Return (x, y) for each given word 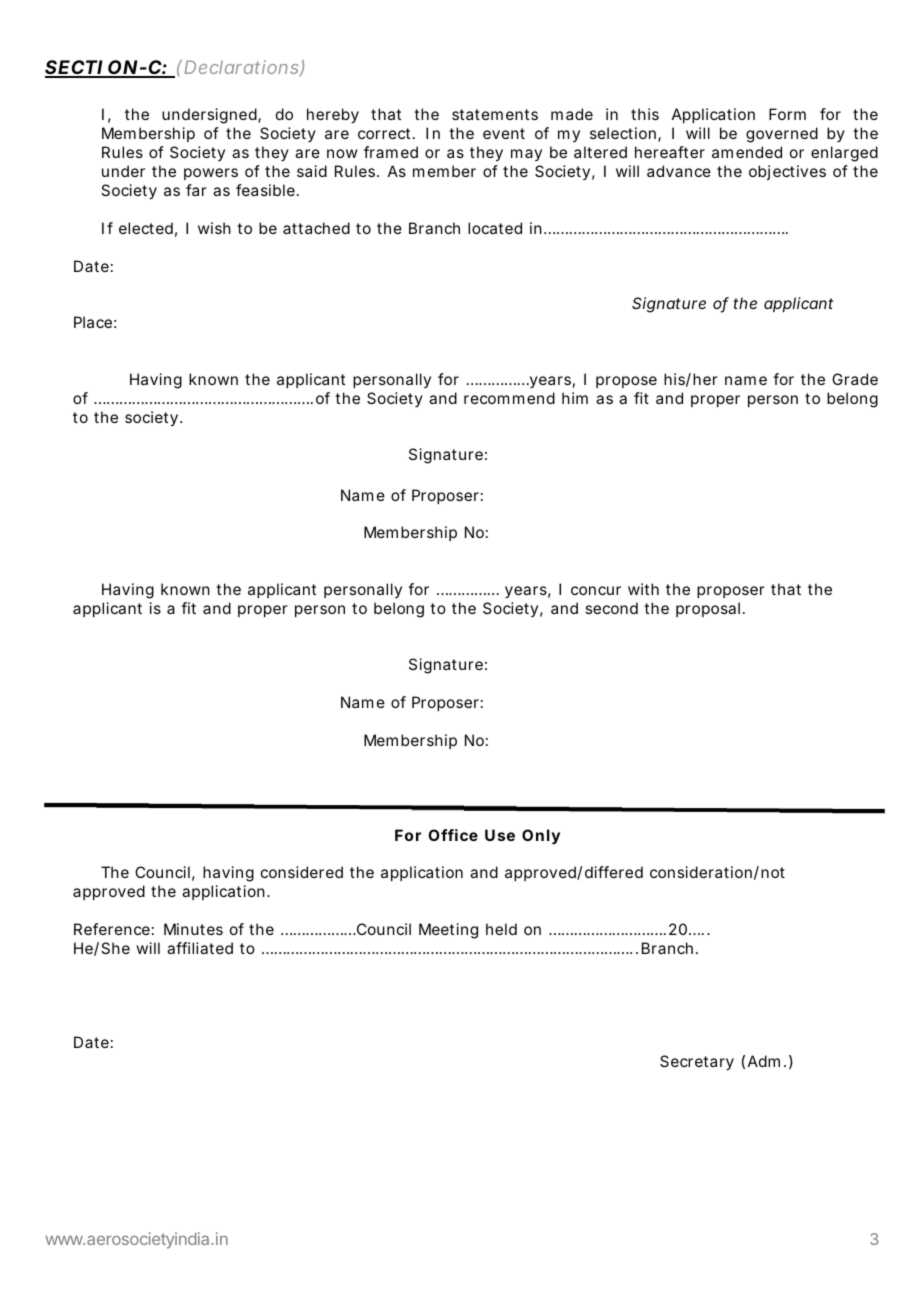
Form (787, 114)
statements (495, 114)
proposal (708, 609)
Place (93, 322)
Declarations (242, 68)
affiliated (200, 948)
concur (596, 590)
